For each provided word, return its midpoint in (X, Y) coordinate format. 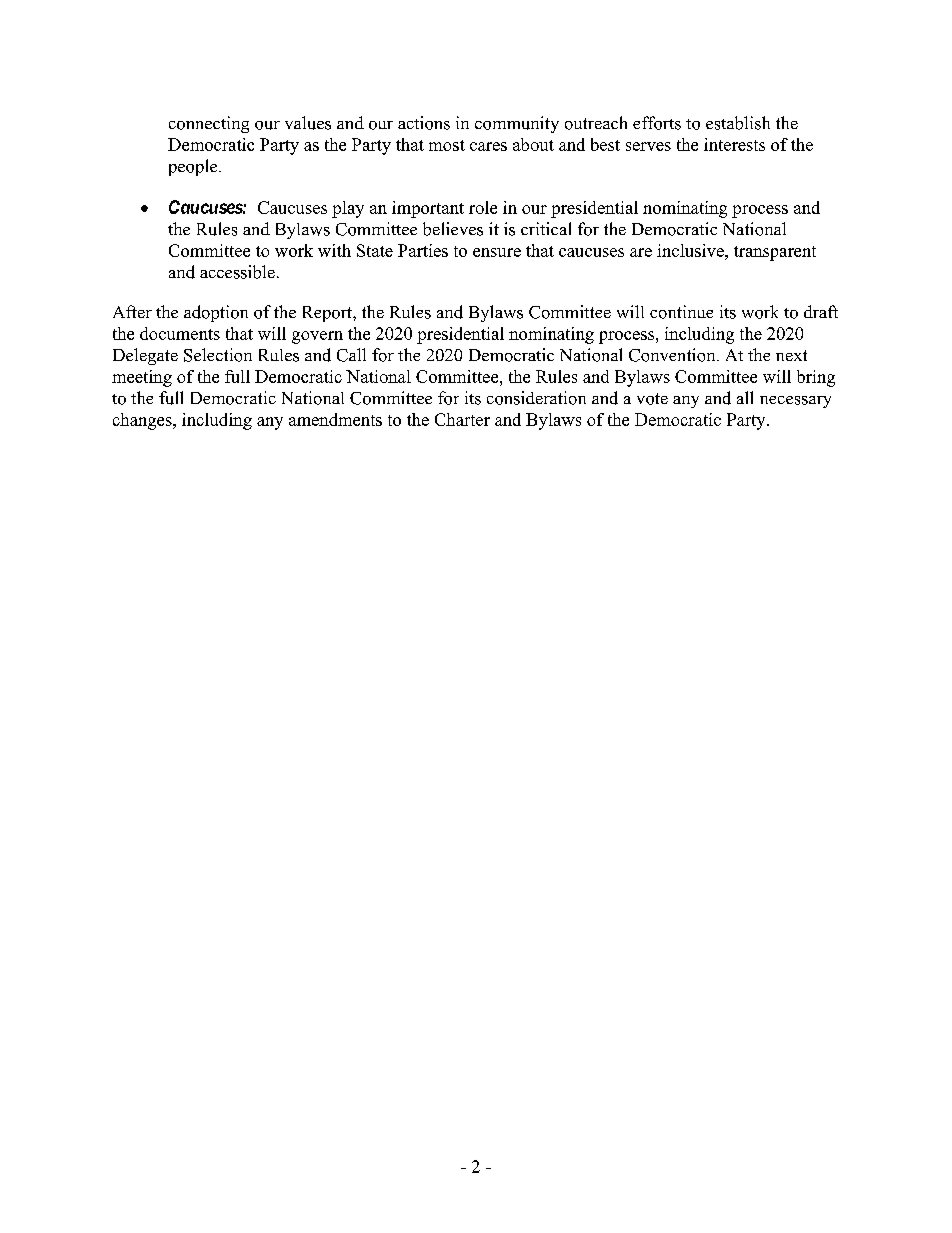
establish (738, 123)
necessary (795, 402)
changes (143, 421)
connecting (209, 124)
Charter (462, 419)
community (517, 124)
